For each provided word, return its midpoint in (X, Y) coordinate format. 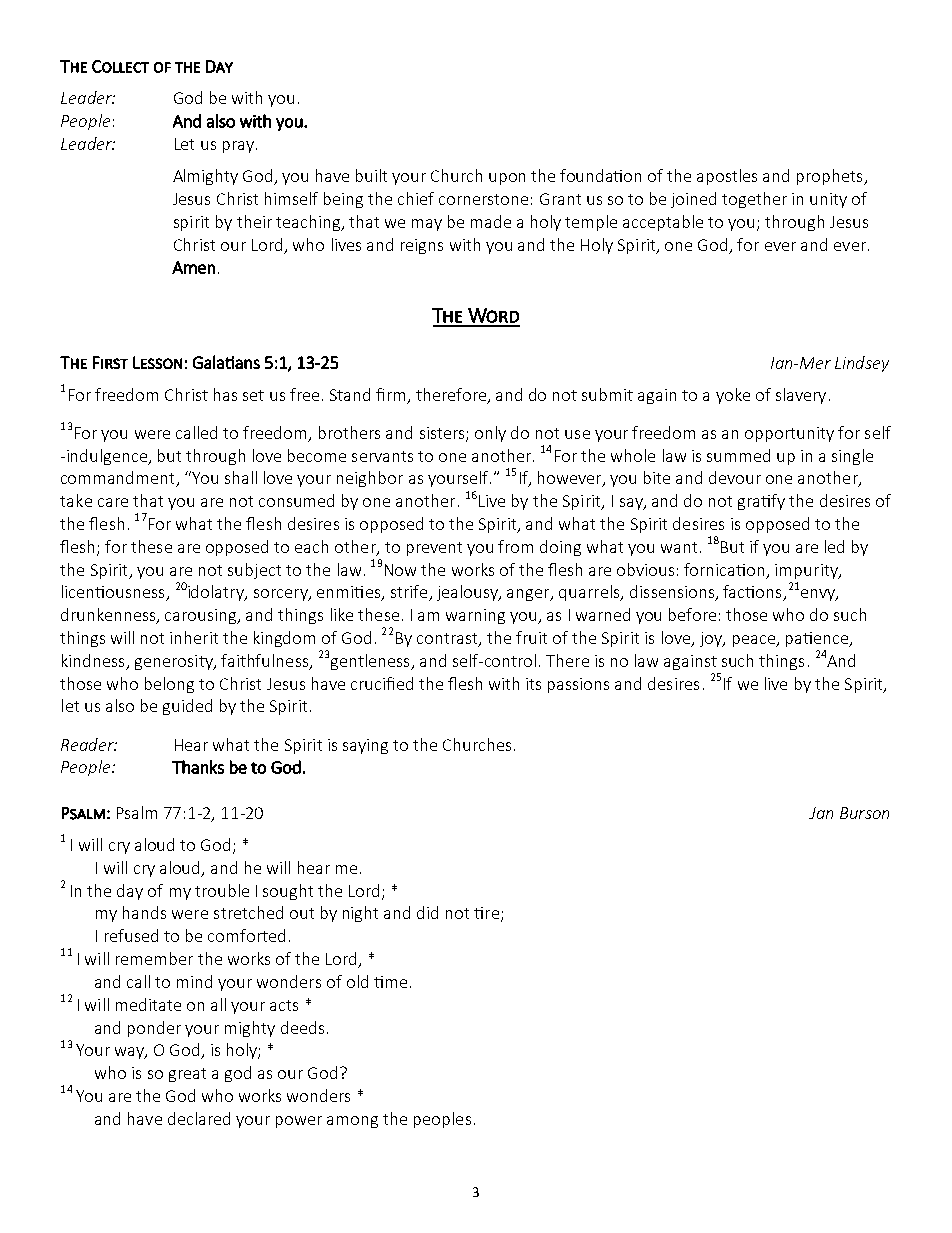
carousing (202, 616)
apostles (727, 177)
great (187, 1075)
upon (507, 179)
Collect (120, 66)
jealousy (469, 593)
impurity (807, 571)
